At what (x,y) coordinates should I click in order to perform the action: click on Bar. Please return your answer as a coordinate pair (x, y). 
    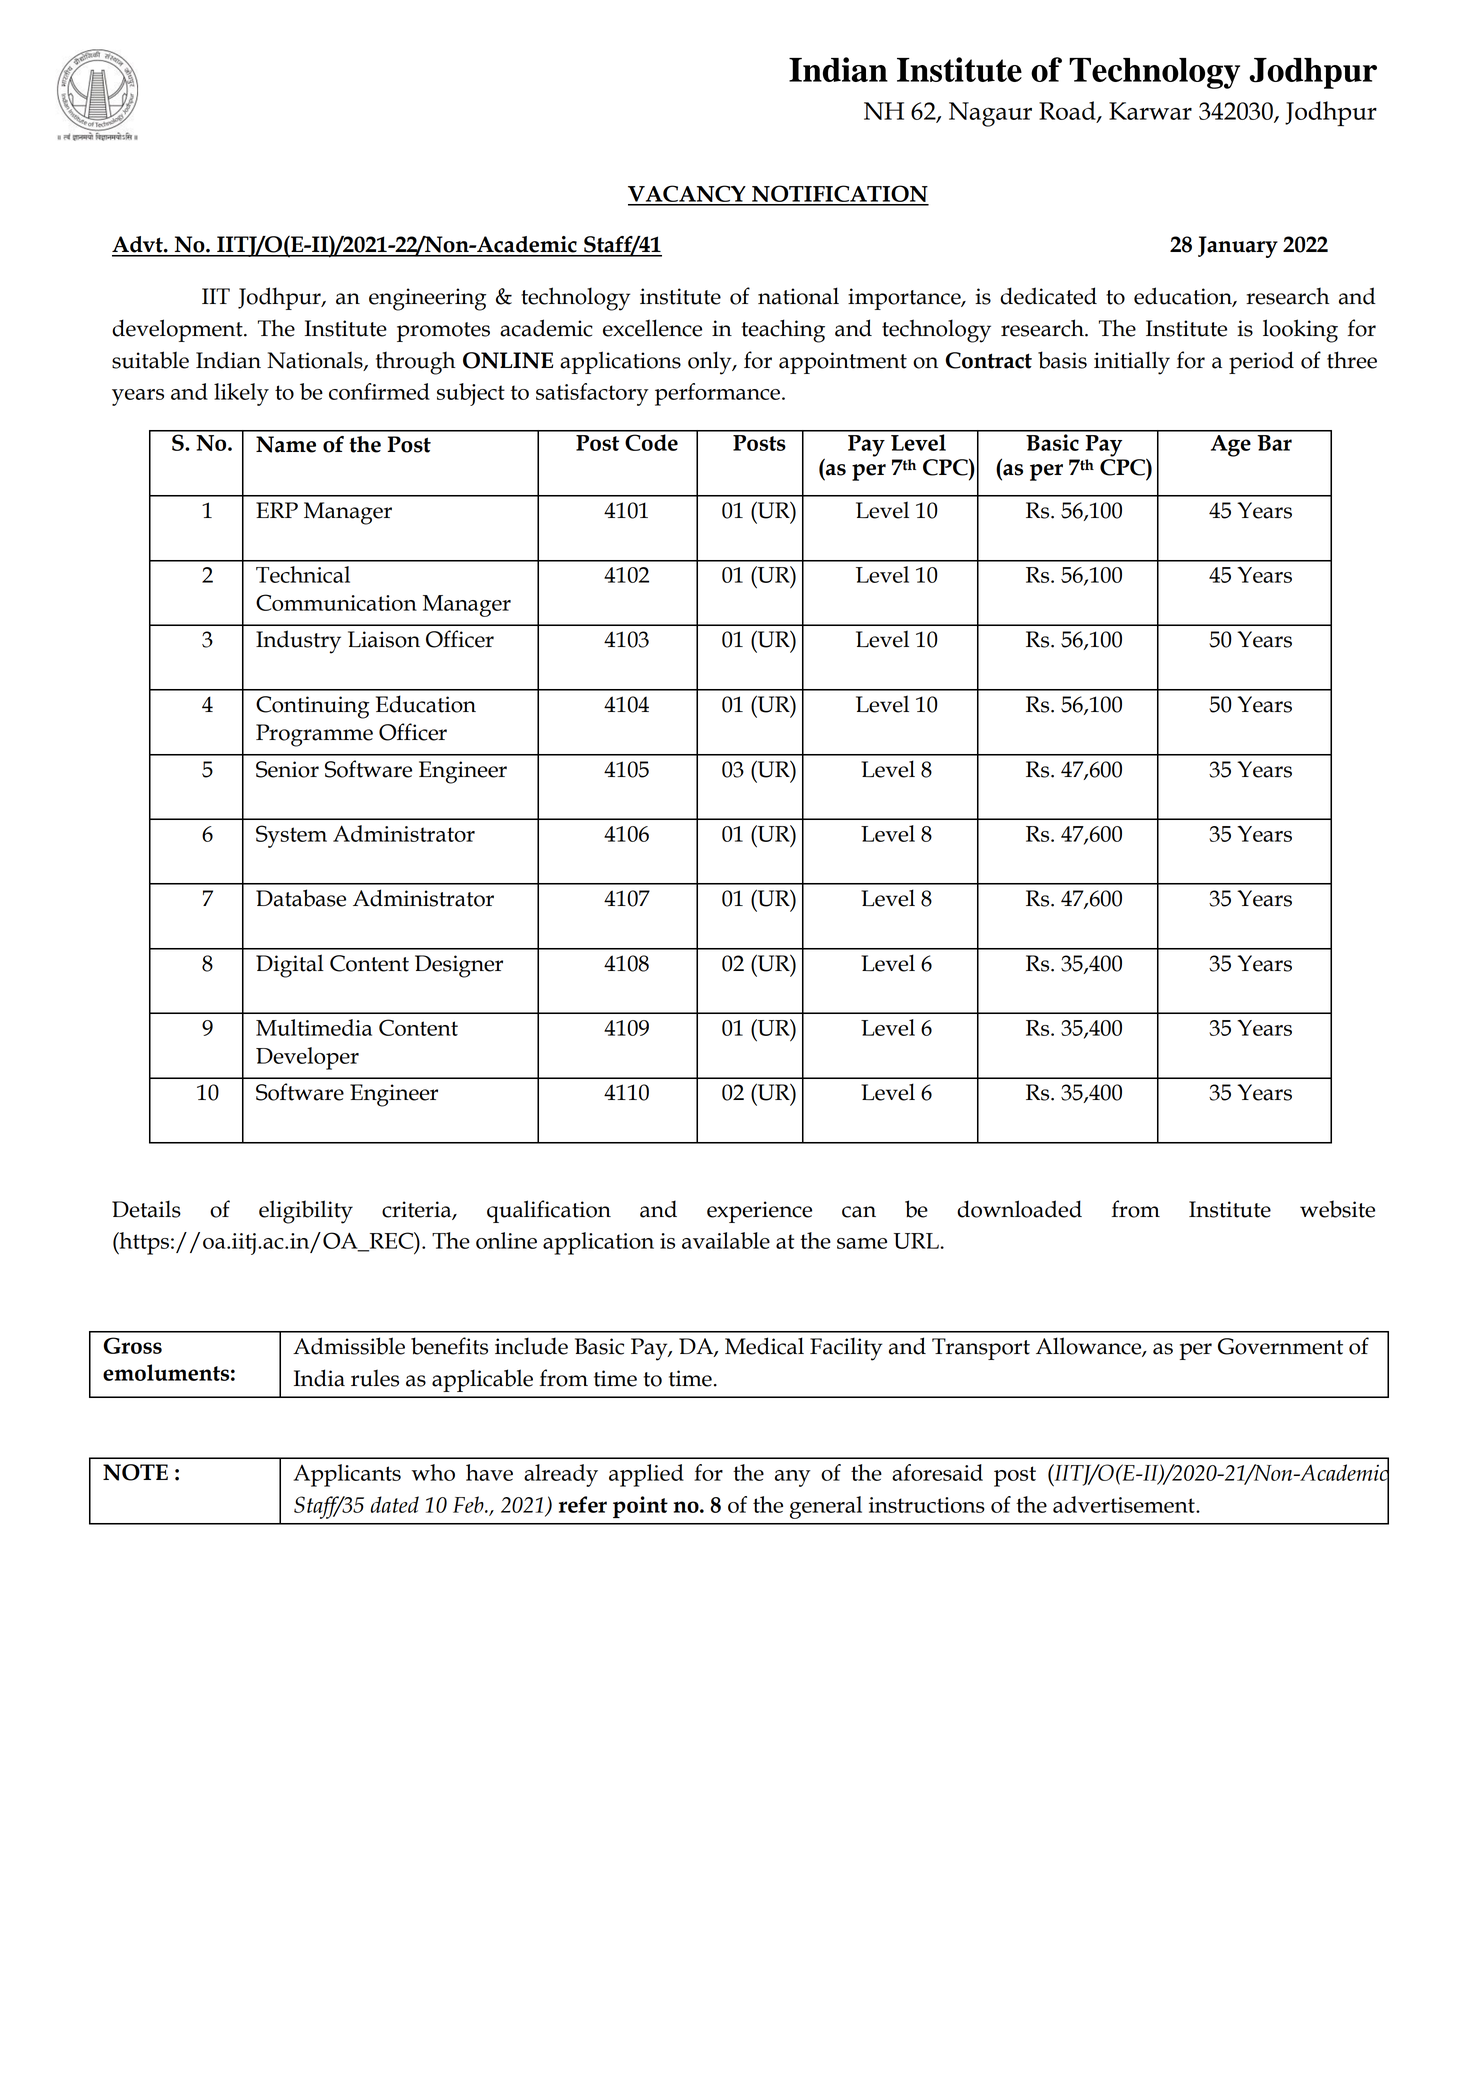
    Looking at the image, I should click on (1274, 443).
